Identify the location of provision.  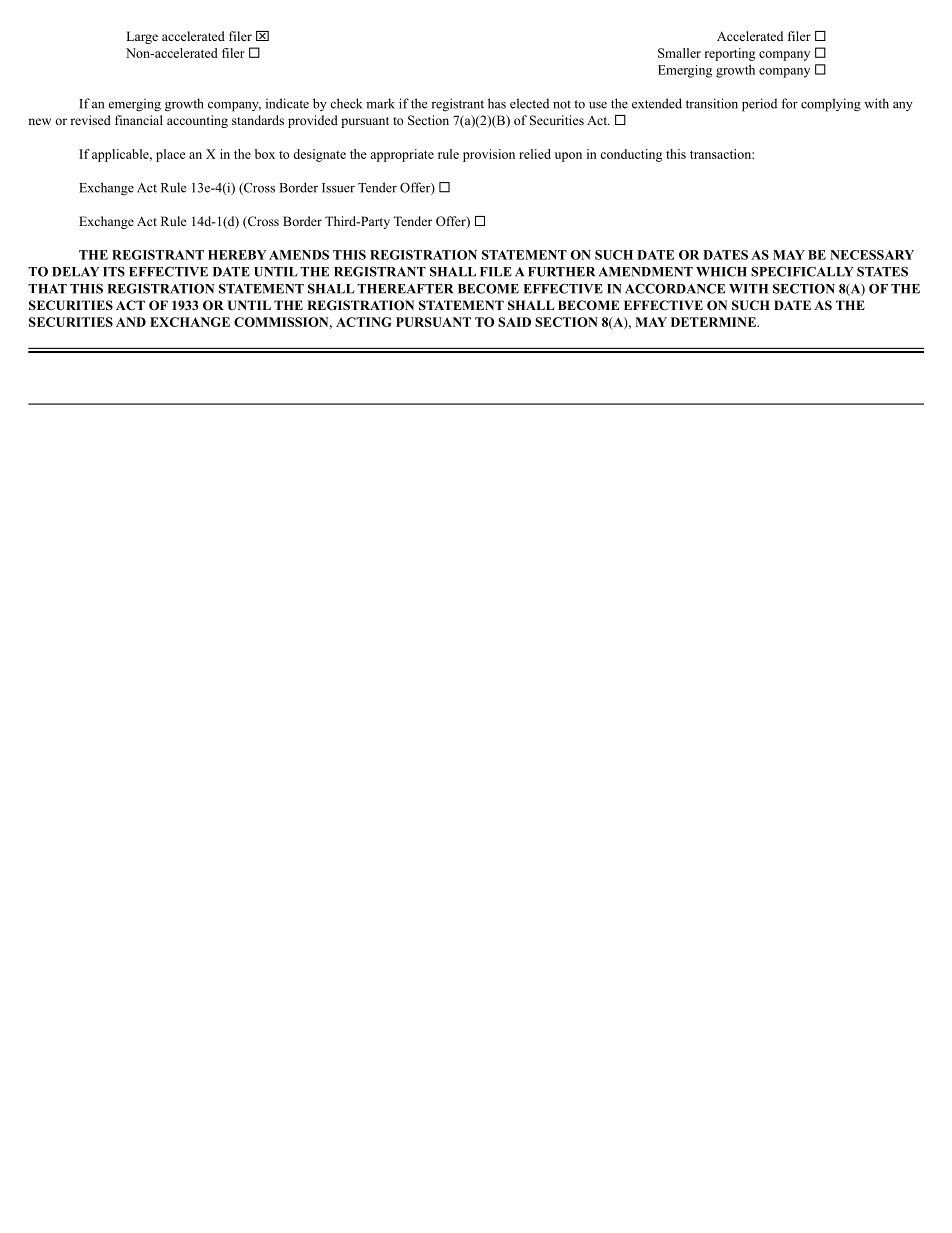
(489, 155).
